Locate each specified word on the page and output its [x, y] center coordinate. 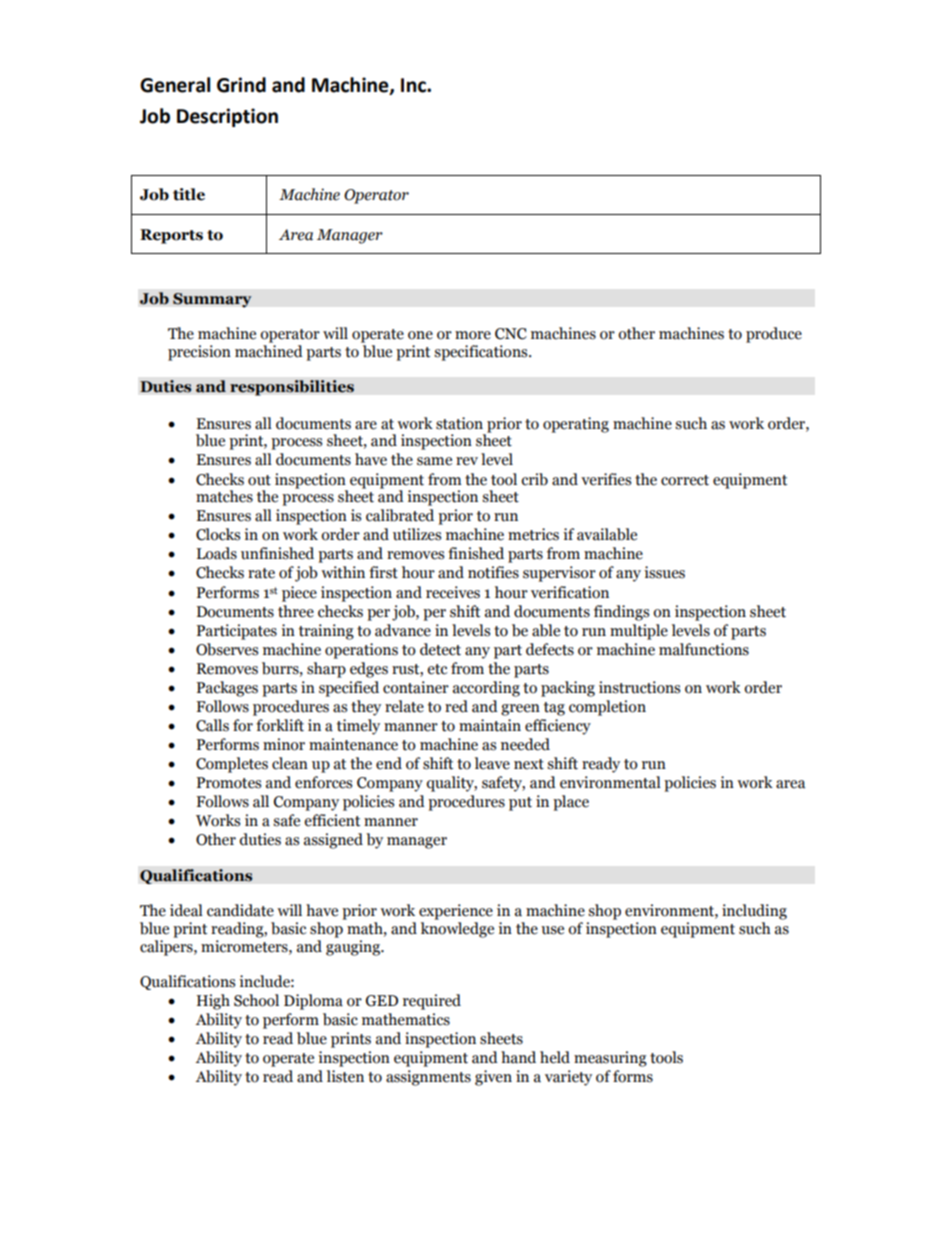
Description [227, 117]
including [754, 912]
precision [199, 353]
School [256, 1000]
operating [576, 425]
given [493, 1078]
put [520, 804]
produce [774, 335]
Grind [241, 85]
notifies [493, 572]
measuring [610, 1059]
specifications [482, 353]
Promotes [228, 783]
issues [664, 572]
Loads [217, 553]
